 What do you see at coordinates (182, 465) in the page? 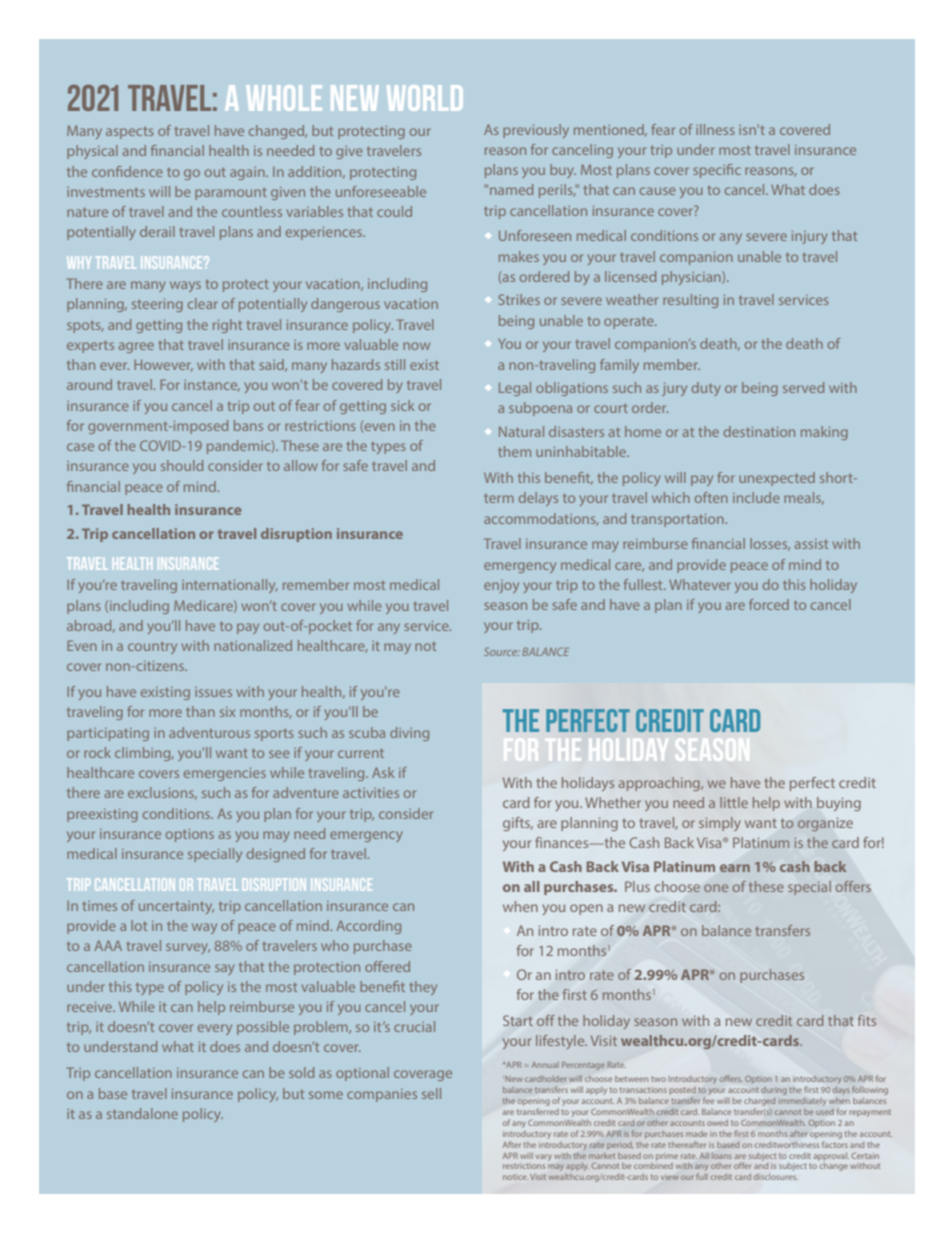
I see `should` at bounding box center [182, 465].
